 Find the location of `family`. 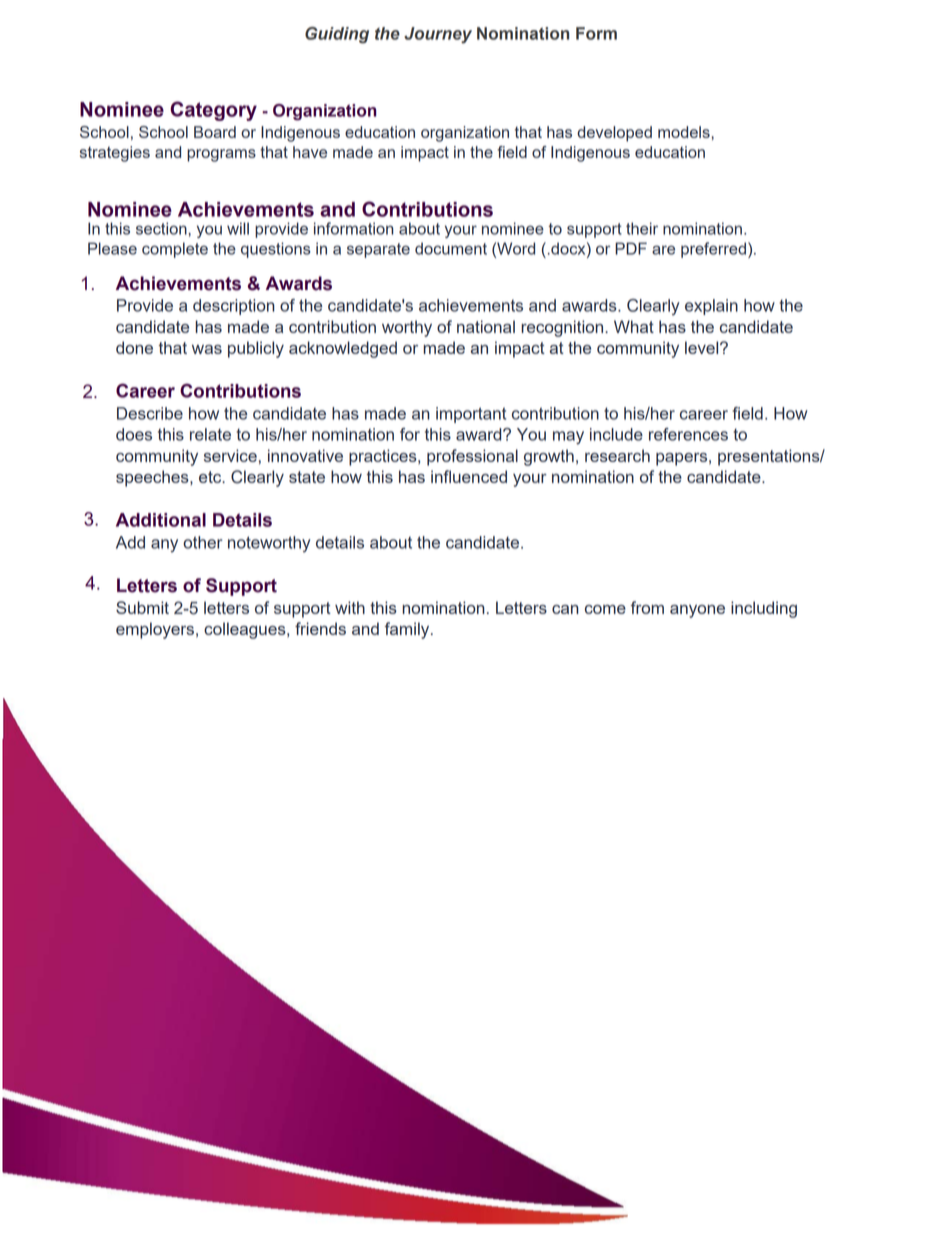

family is located at coordinates (408, 630).
